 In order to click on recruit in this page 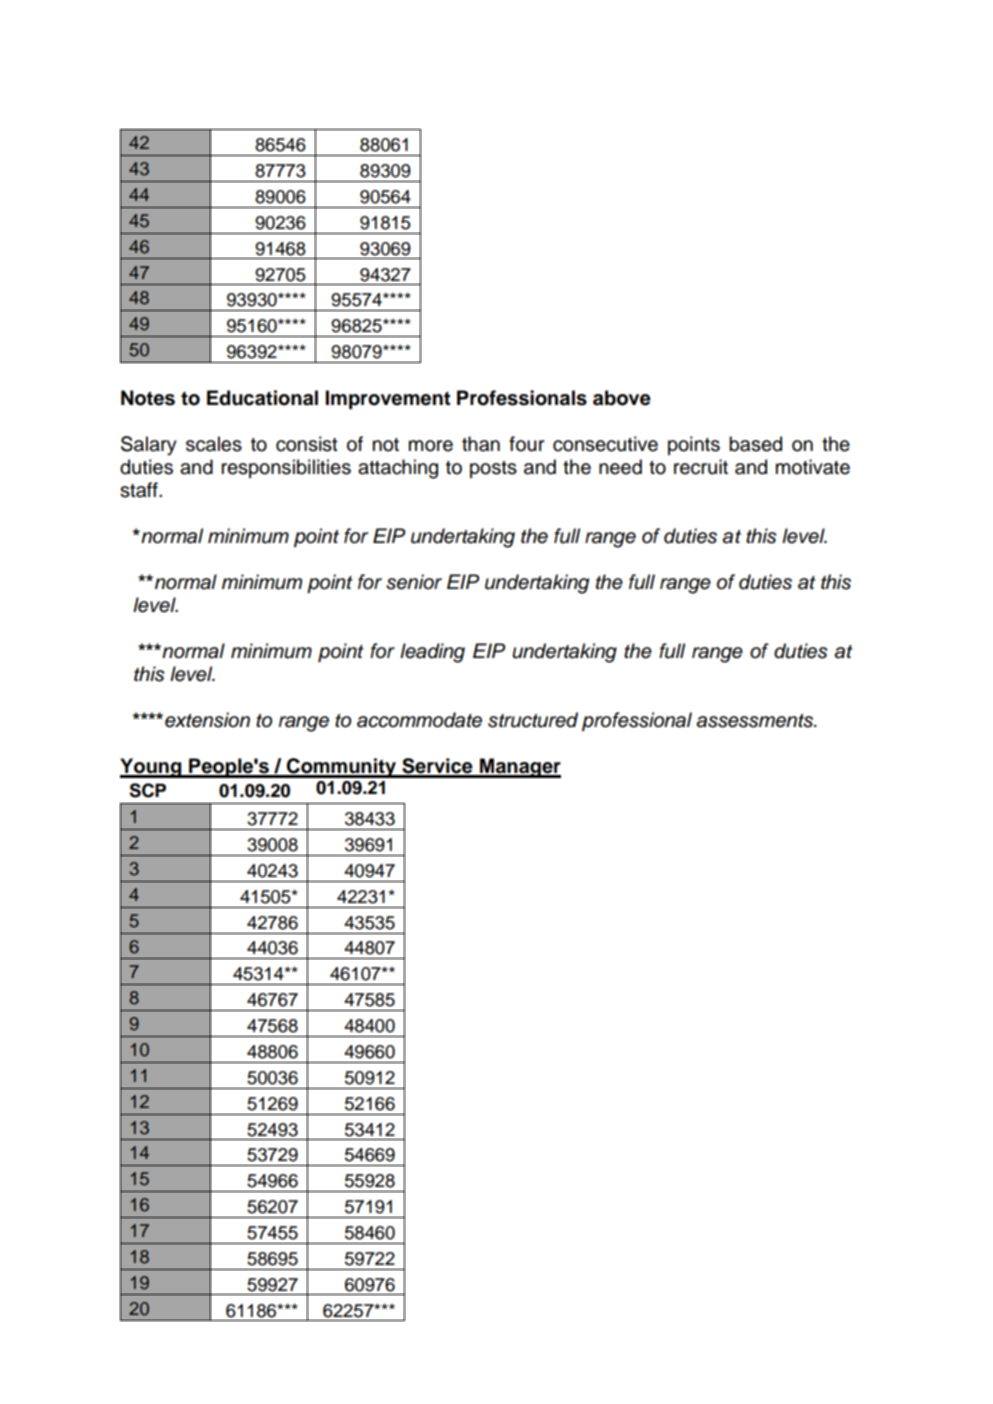, I will do `click(701, 467)`.
